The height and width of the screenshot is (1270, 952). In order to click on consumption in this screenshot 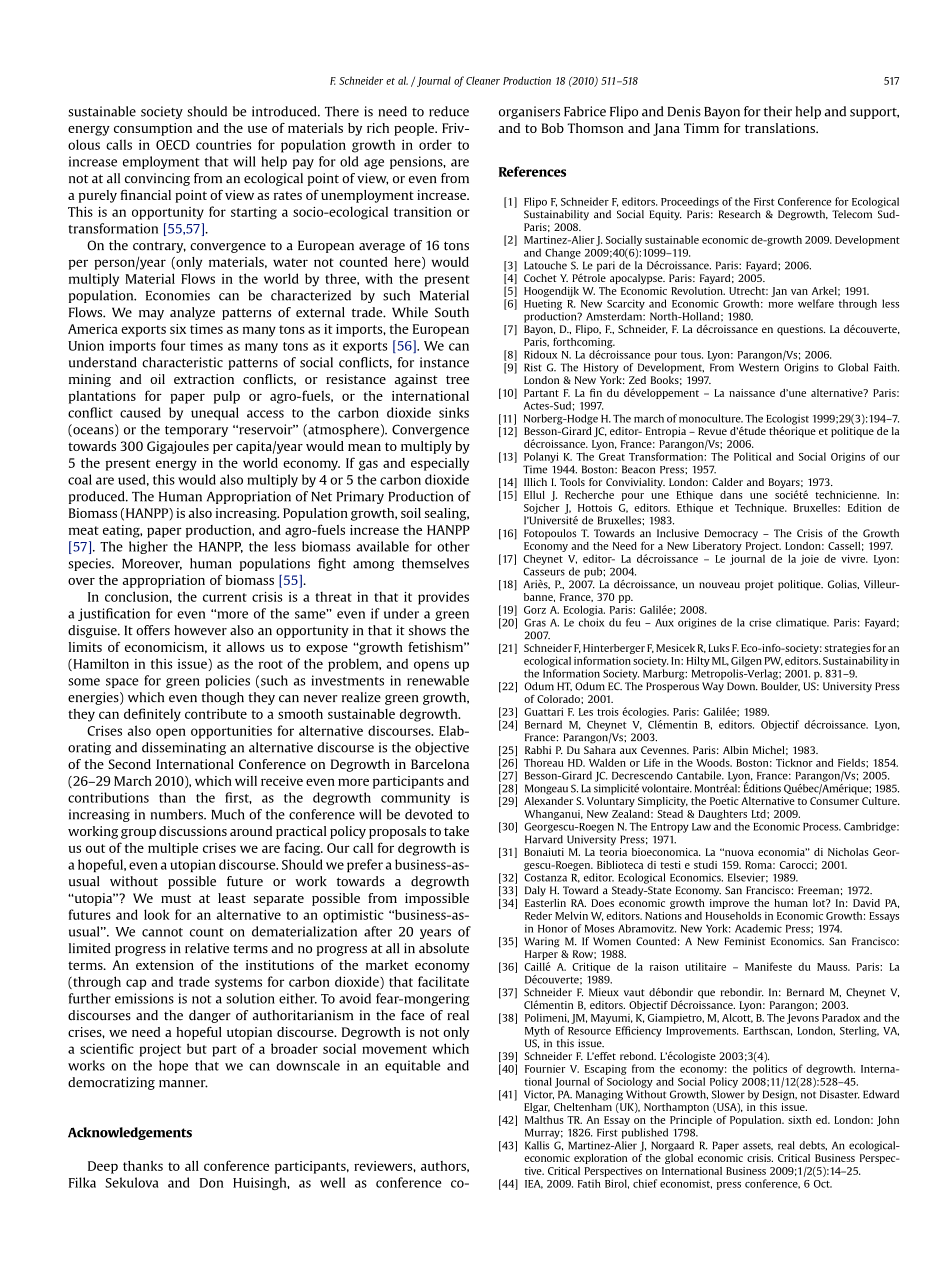, I will do `click(153, 129)`.
